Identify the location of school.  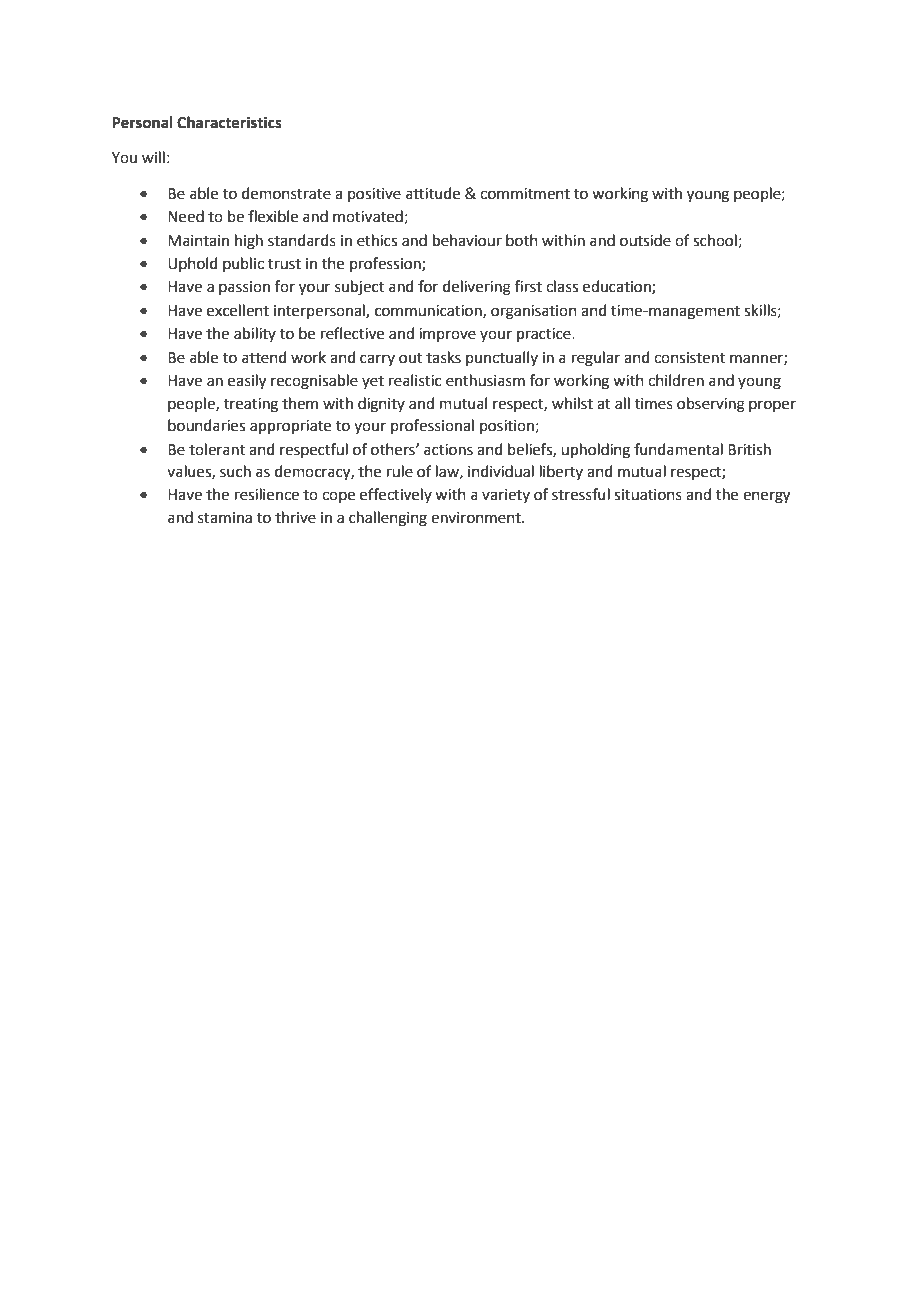
(715, 240).
